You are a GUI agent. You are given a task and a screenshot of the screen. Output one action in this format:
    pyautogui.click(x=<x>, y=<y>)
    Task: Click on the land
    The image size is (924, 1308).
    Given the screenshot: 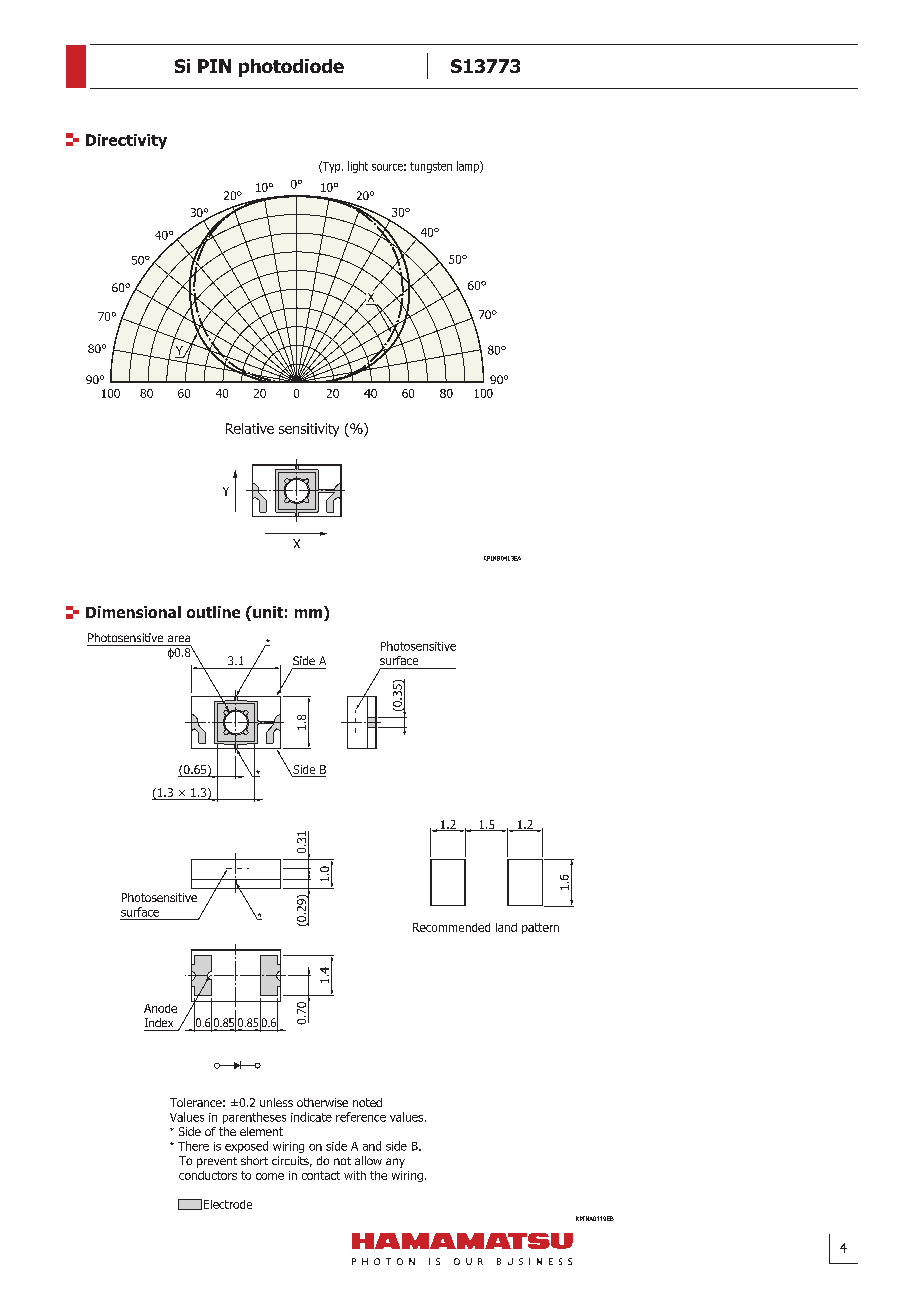 What is the action you would take?
    pyautogui.click(x=506, y=927)
